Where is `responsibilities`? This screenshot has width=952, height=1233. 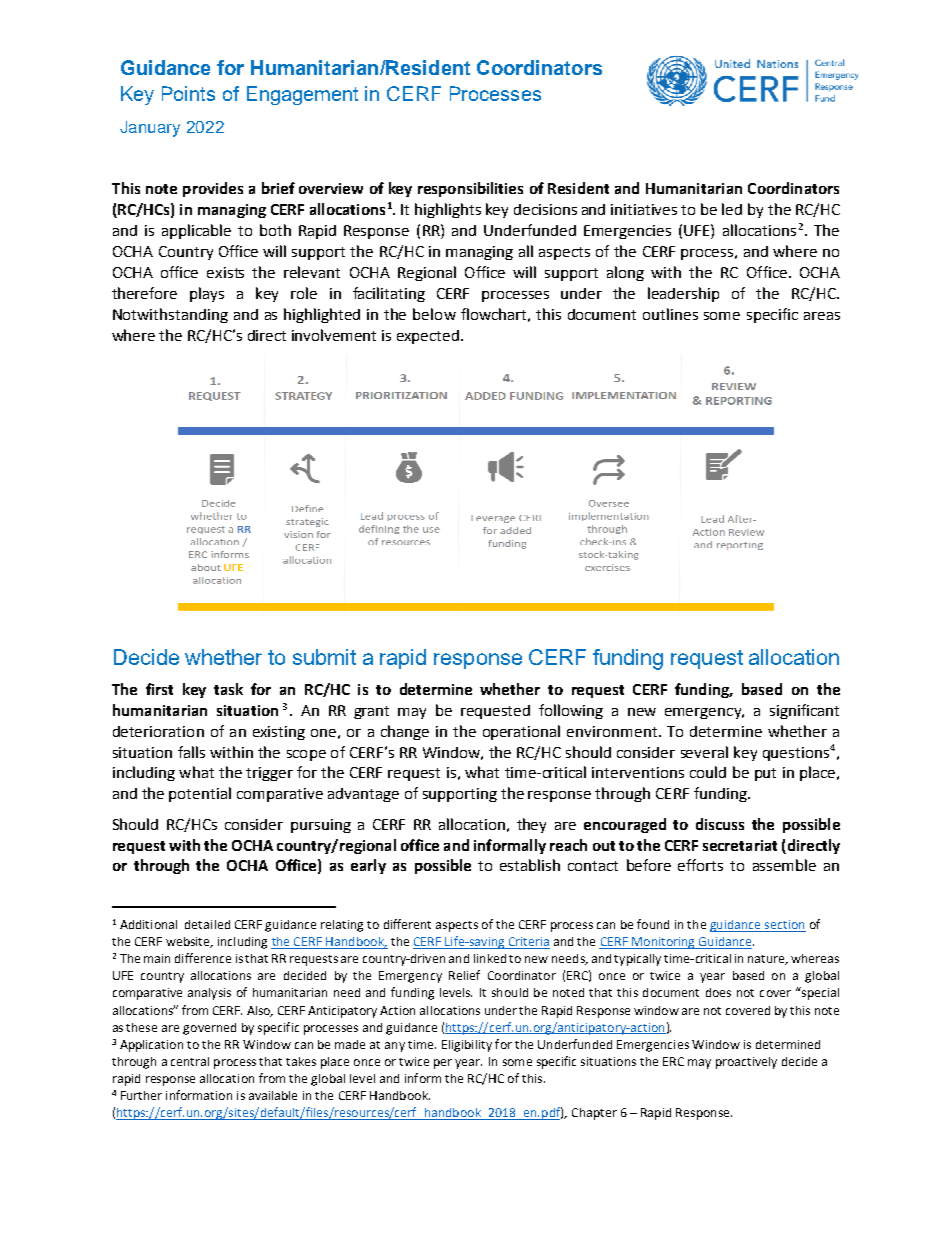 responsibilities is located at coordinates (470, 189).
